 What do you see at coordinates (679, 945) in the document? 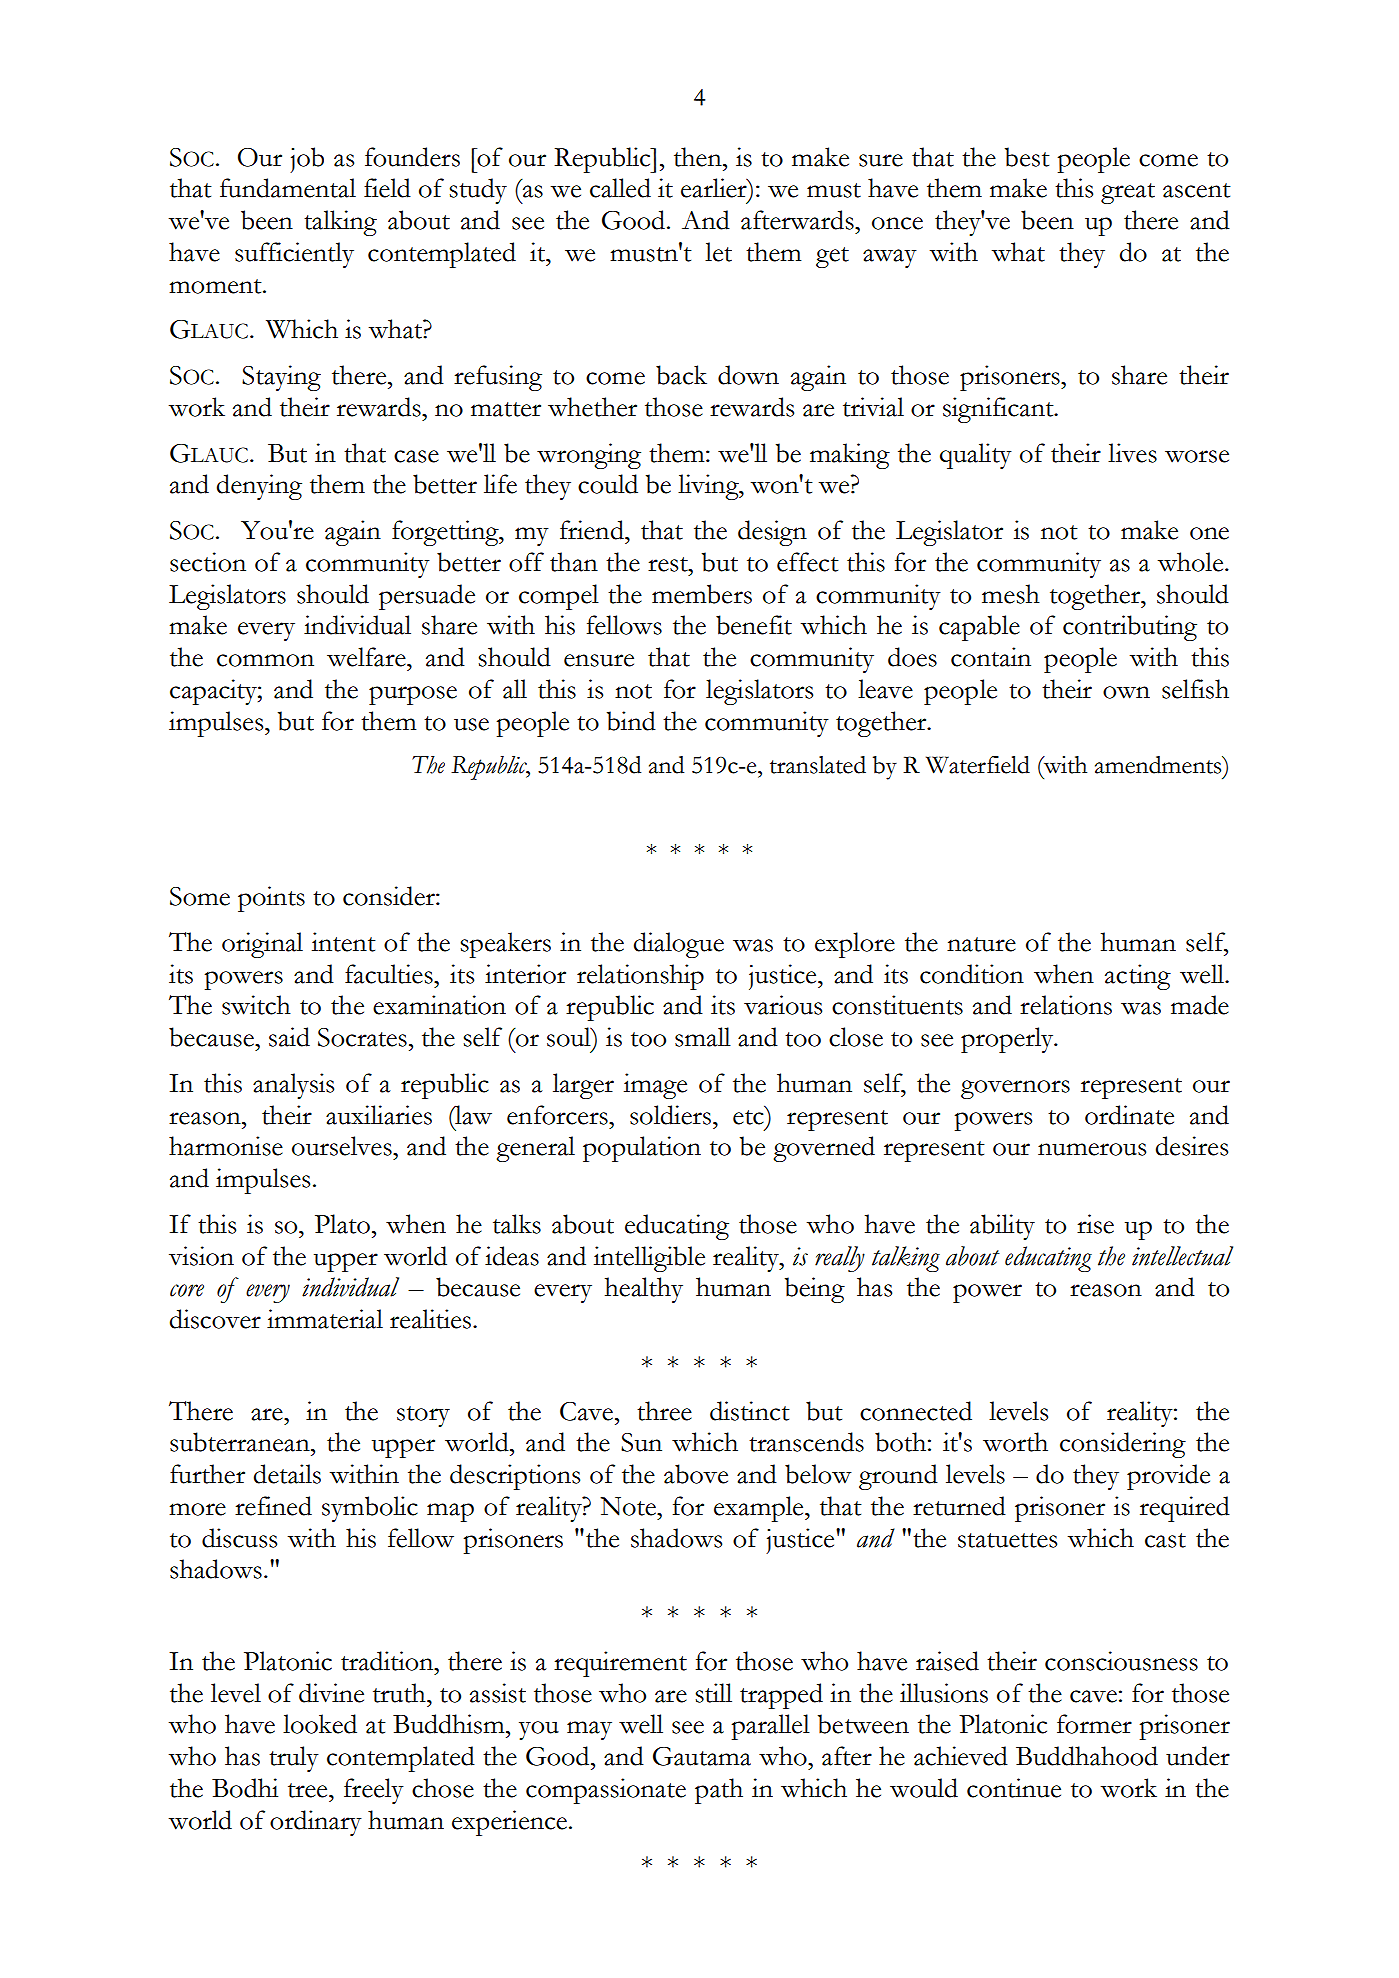
I see `dialogue` at bounding box center [679, 945].
